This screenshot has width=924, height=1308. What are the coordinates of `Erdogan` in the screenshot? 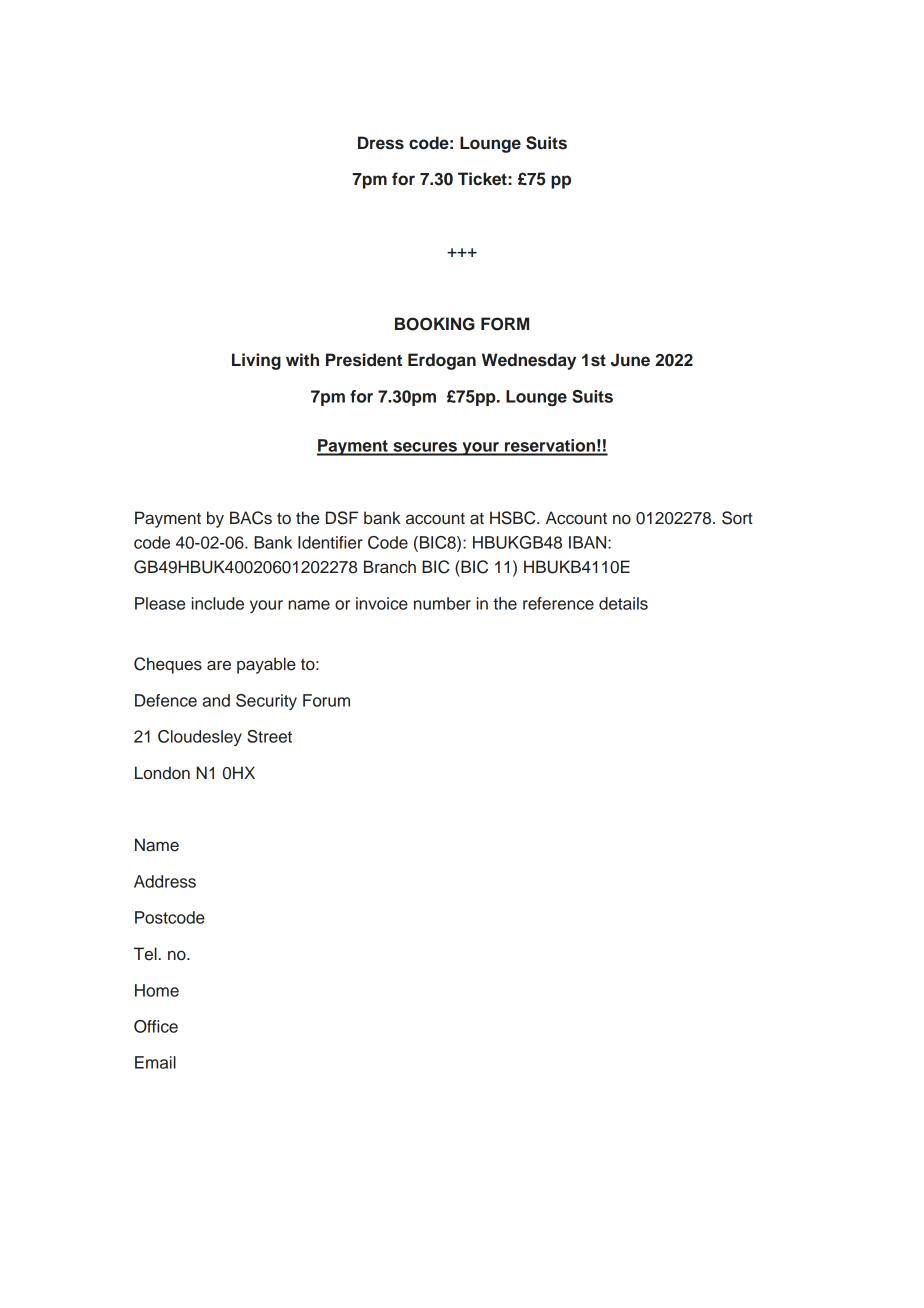 It's located at (442, 361).
